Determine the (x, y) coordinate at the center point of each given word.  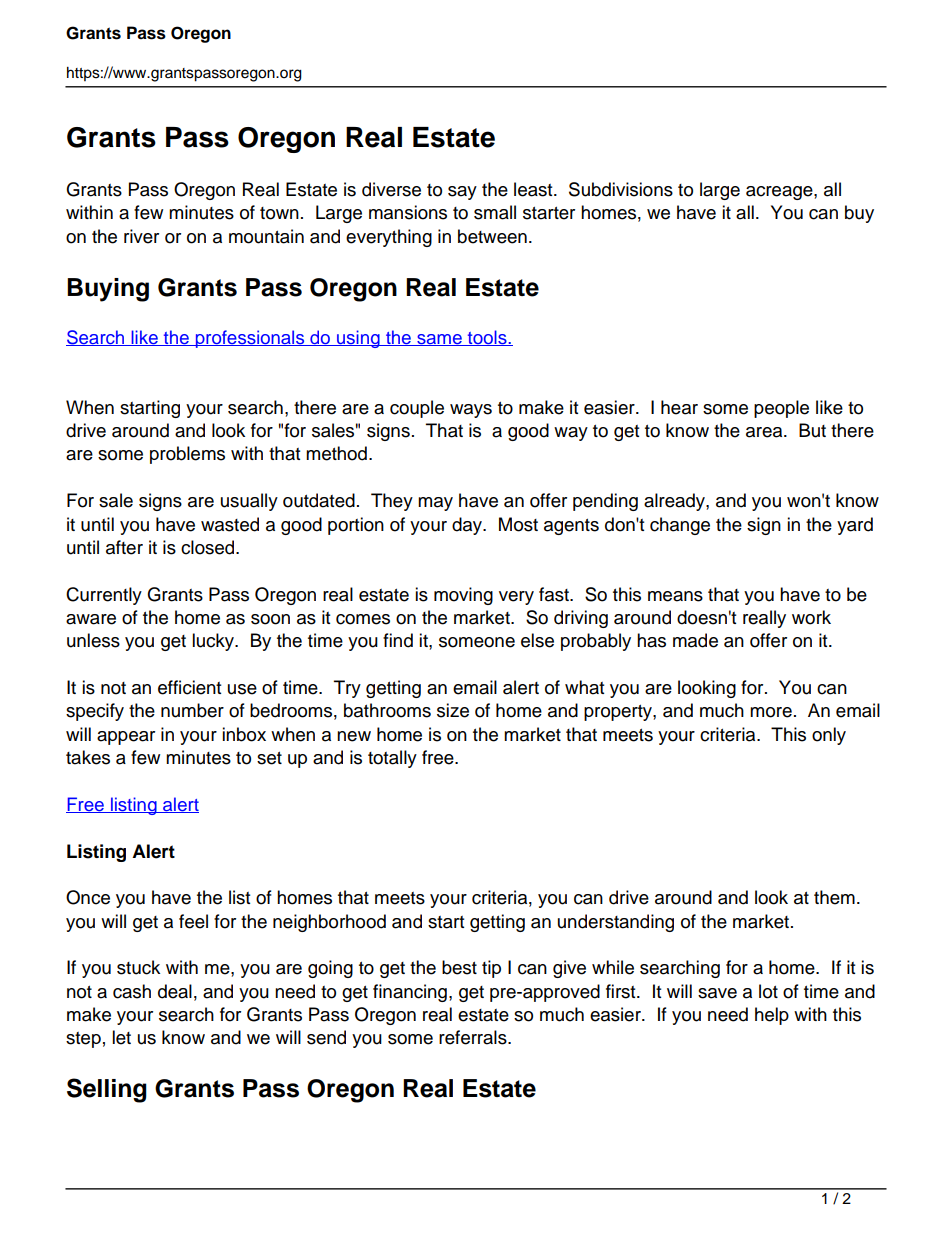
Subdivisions (621, 189)
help (772, 1016)
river (141, 236)
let (121, 1037)
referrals (474, 1037)
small (495, 212)
